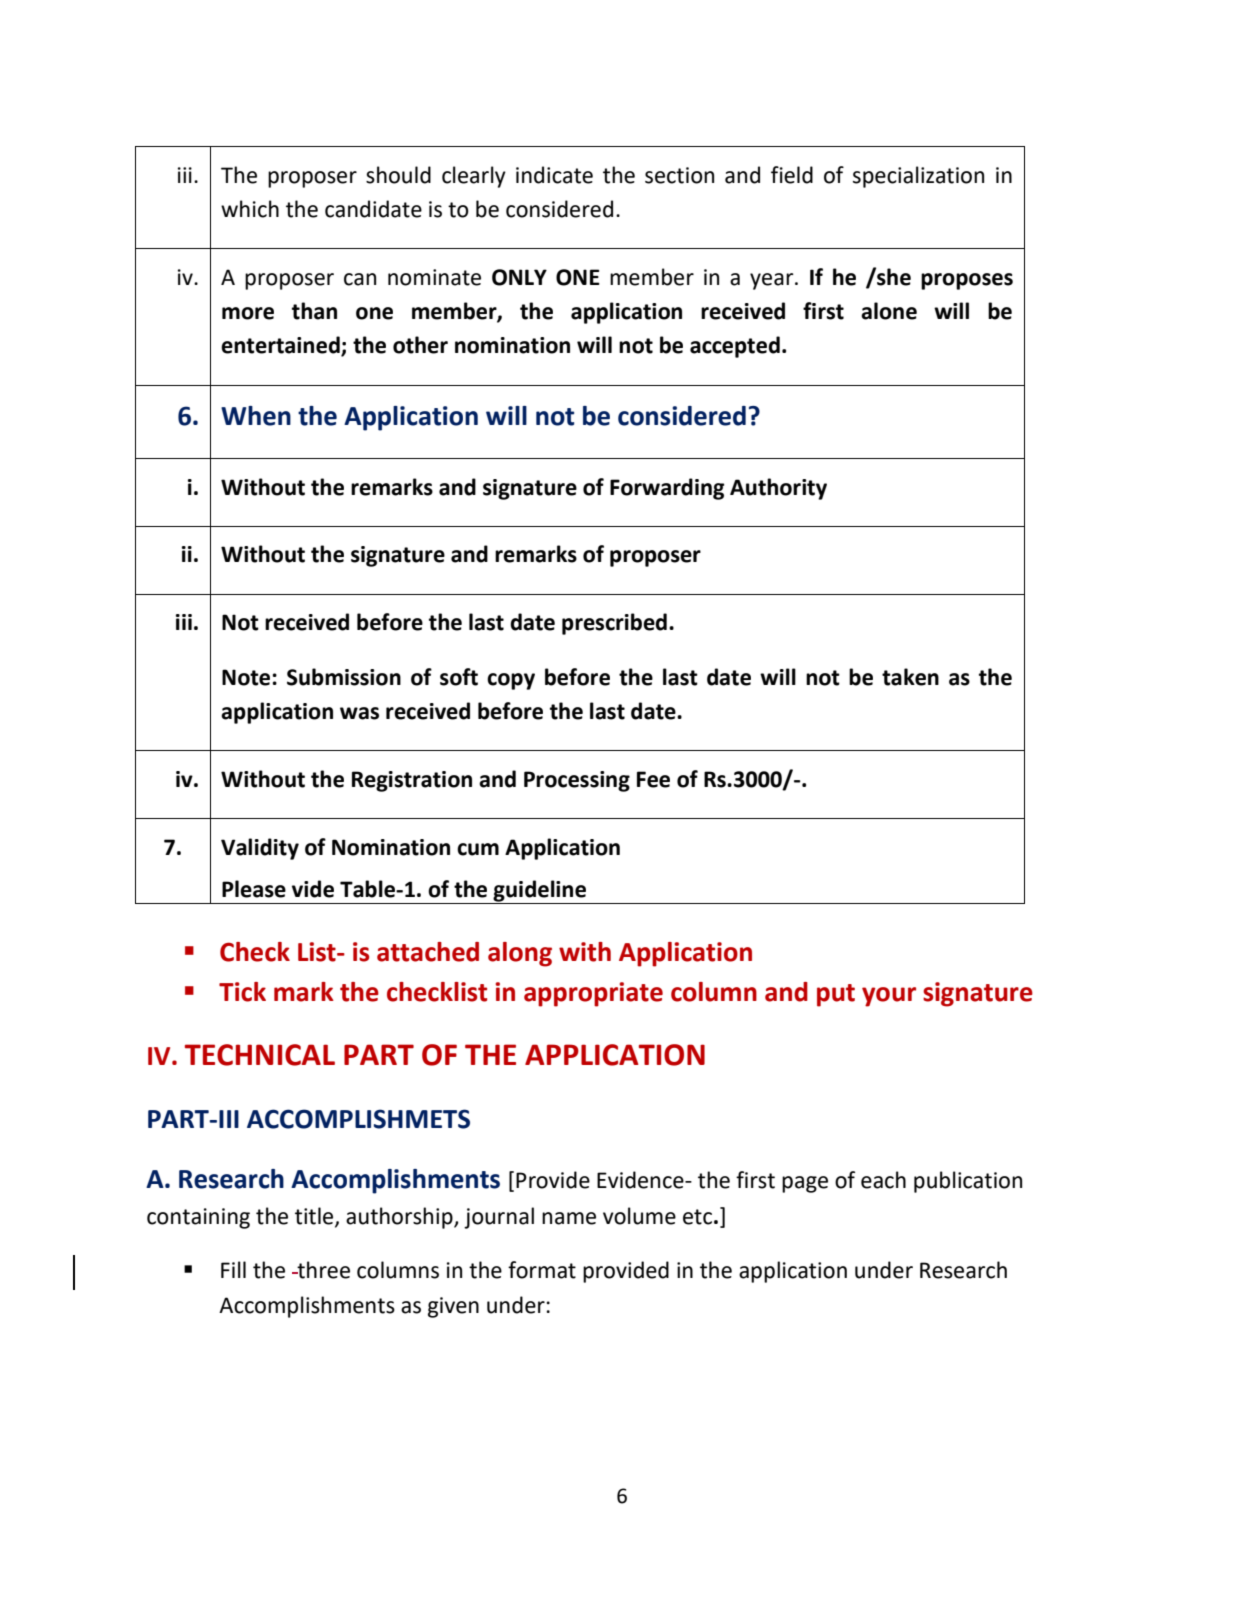 The image size is (1244, 1610). Describe the element at coordinates (910, 677) in the screenshot. I see `taken` at that location.
